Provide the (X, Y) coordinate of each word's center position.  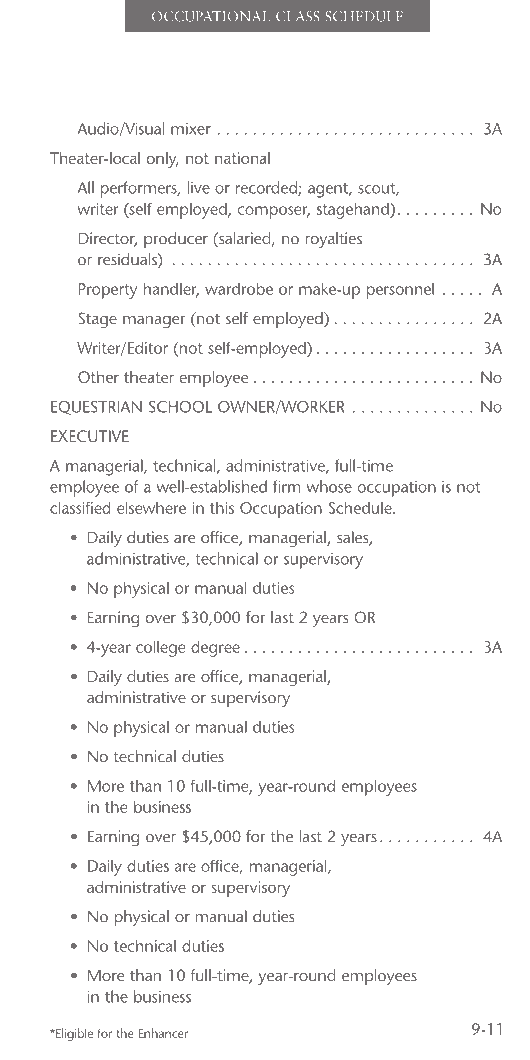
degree (215, 648)
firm (287, 486)
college (160, 648)
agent (329, 190)
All (85, 187)
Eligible (73, 1034)
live (199, 187)
